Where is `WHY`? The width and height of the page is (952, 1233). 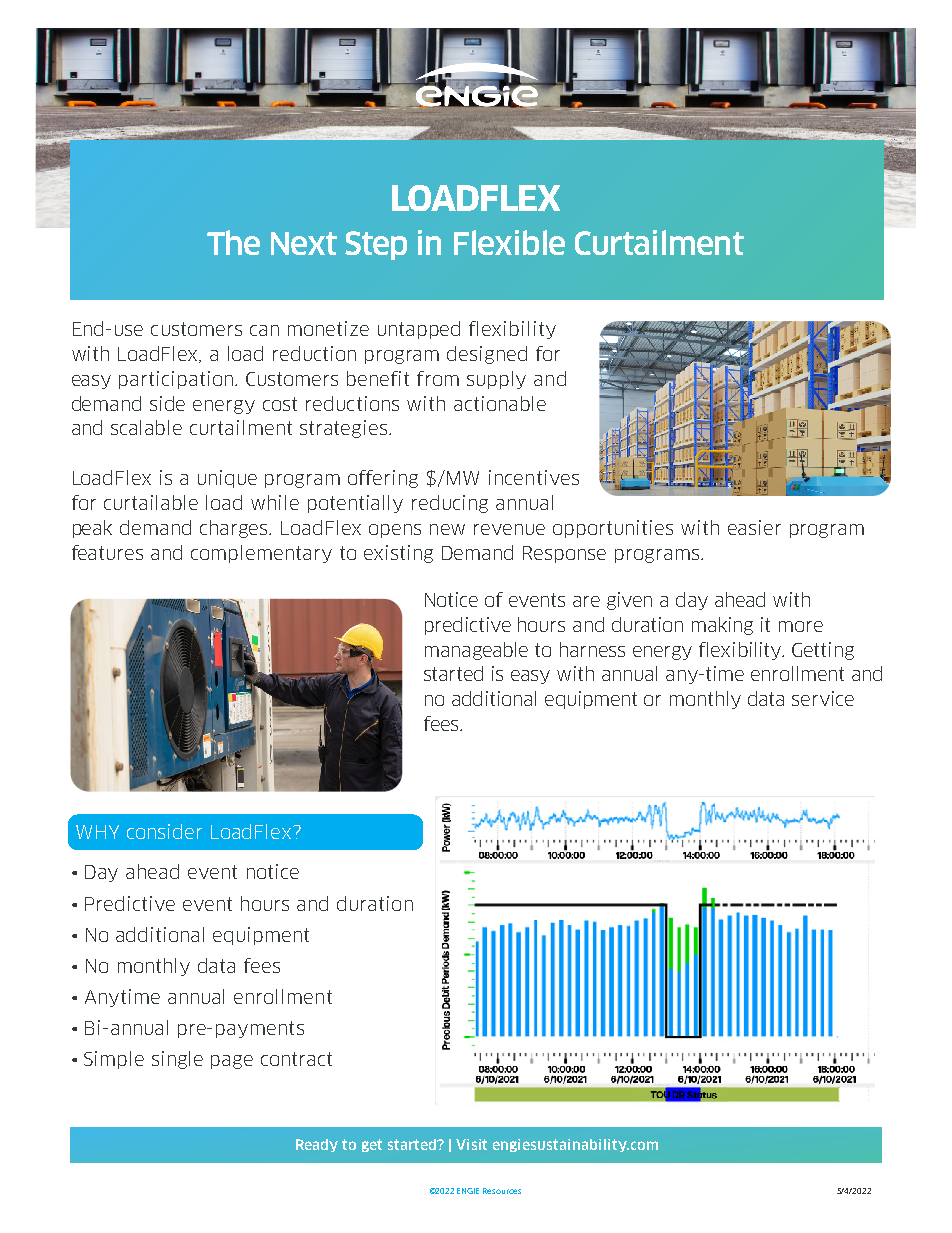
WHY is located at coordinates (97, 832).
